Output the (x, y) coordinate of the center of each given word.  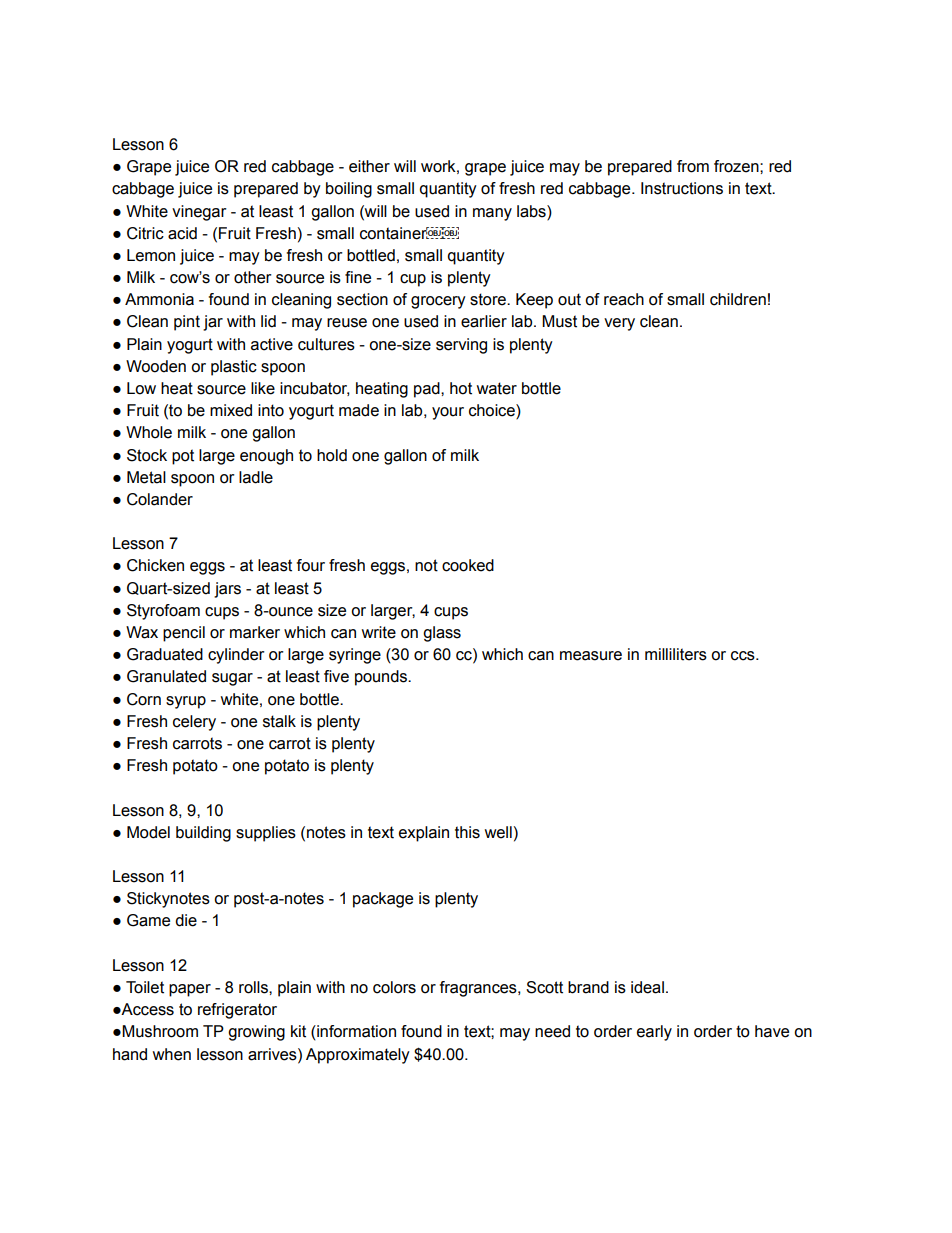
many (492, 214)
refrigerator (237, 1011)
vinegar (199, 213)
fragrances (479, 989)
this (467, 832)
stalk (279, 721)
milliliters (676, 654)
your (448, 413)
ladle (256, 477)
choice (493, 411)
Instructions (682, 188)
